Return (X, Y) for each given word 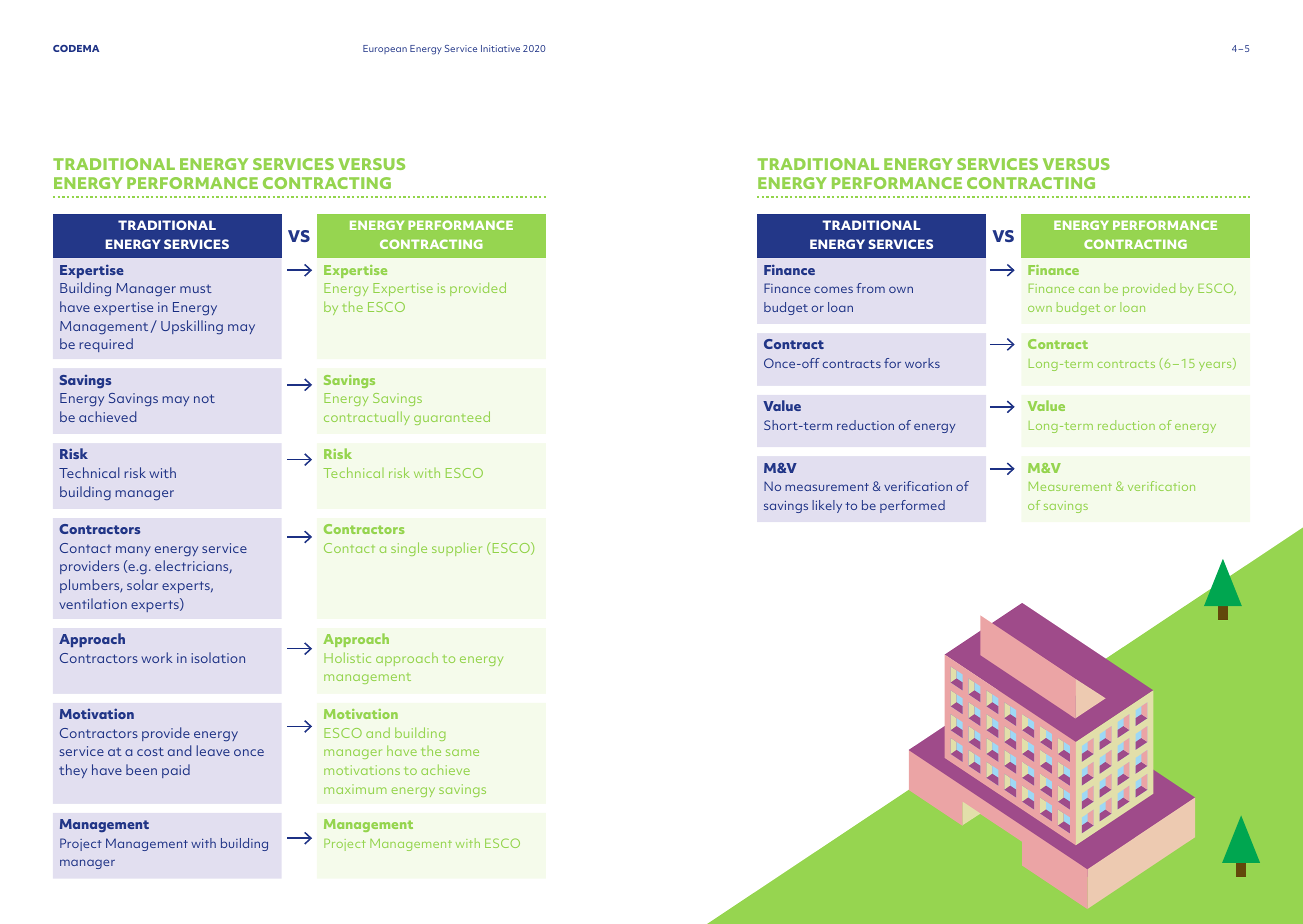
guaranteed (452, 418)
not (204, 398)
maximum (355, 789)
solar (142, 584)
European (385, 49)
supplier (457, 549)
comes (833, 289)
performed (912, 506)
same (462, 752)
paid (176, 771)
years (1216, 366)
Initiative (500, 48)
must (196, 288)
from (870, 288)
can (1089, 290)
